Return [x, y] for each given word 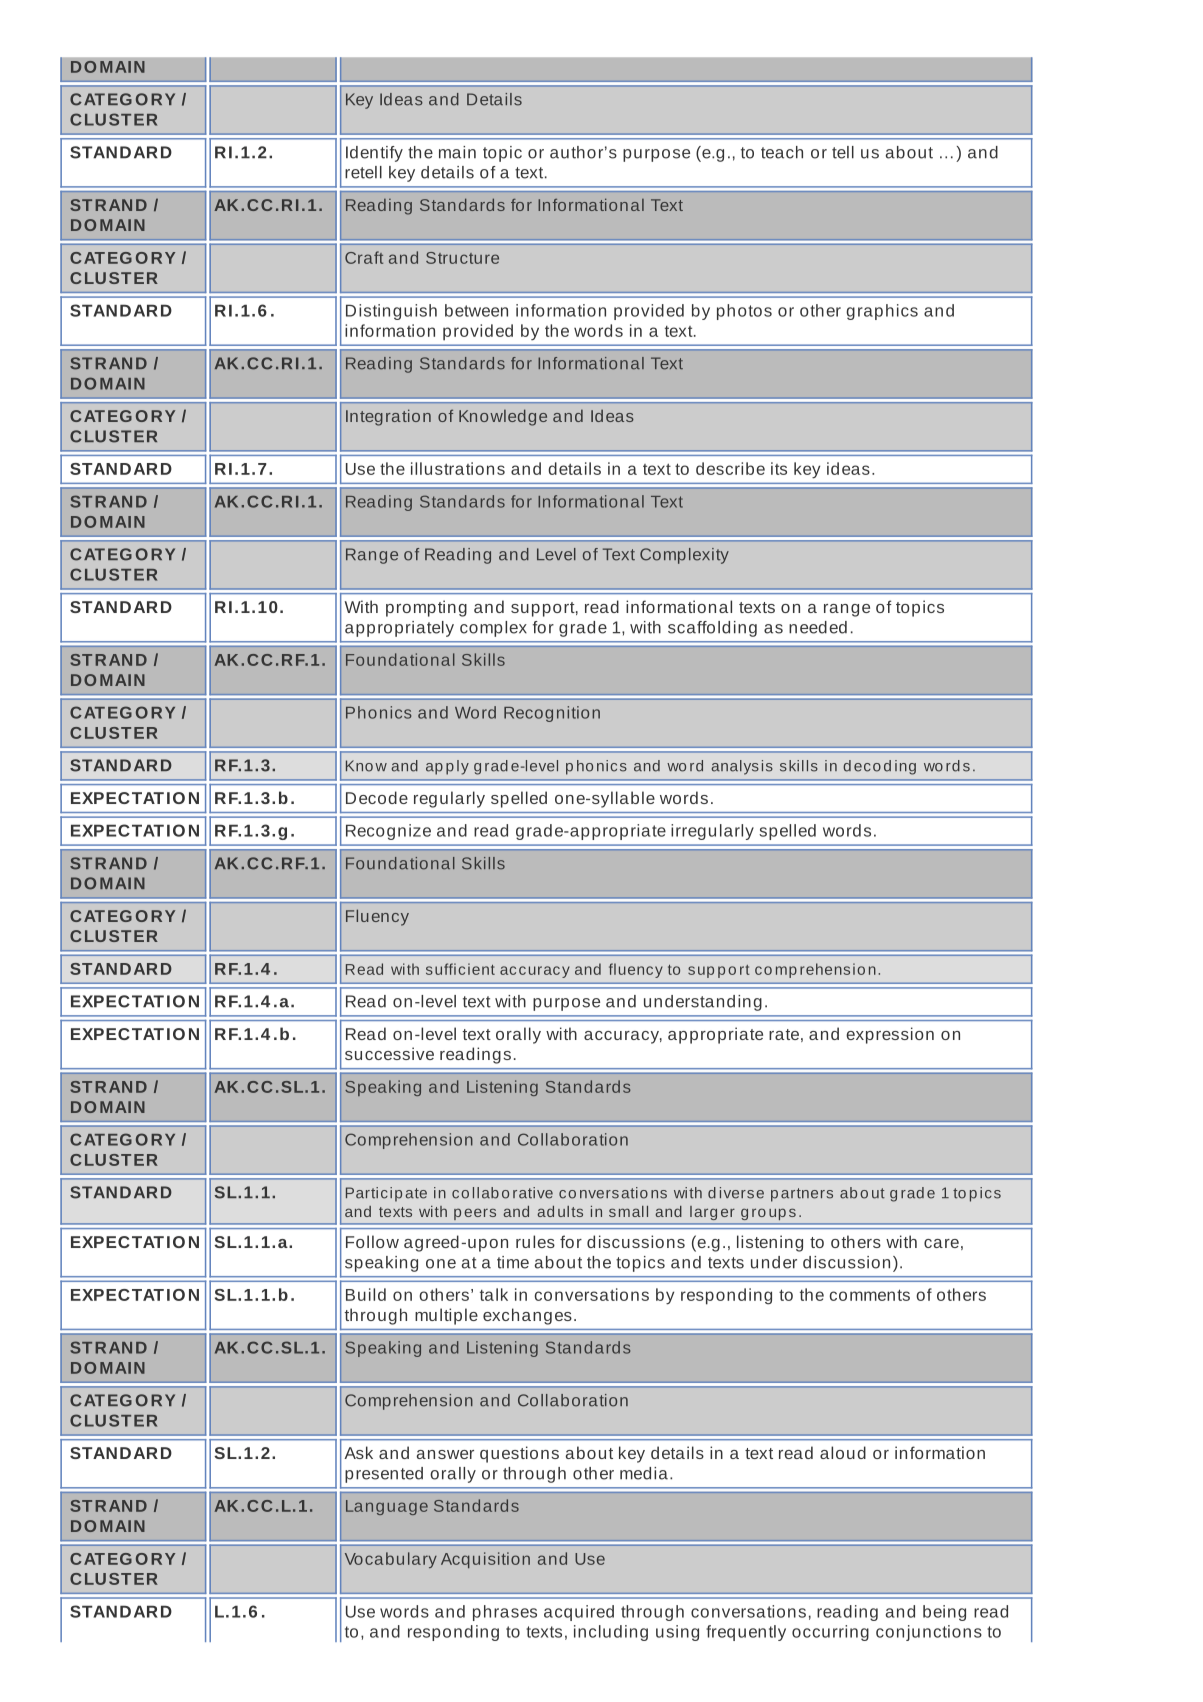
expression [890, 1035]
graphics [882, 312]
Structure [462, 258]
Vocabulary [391, 1560]
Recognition [552, 714]
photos [744, 312]
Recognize [388, 832]
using [677, 1633]
